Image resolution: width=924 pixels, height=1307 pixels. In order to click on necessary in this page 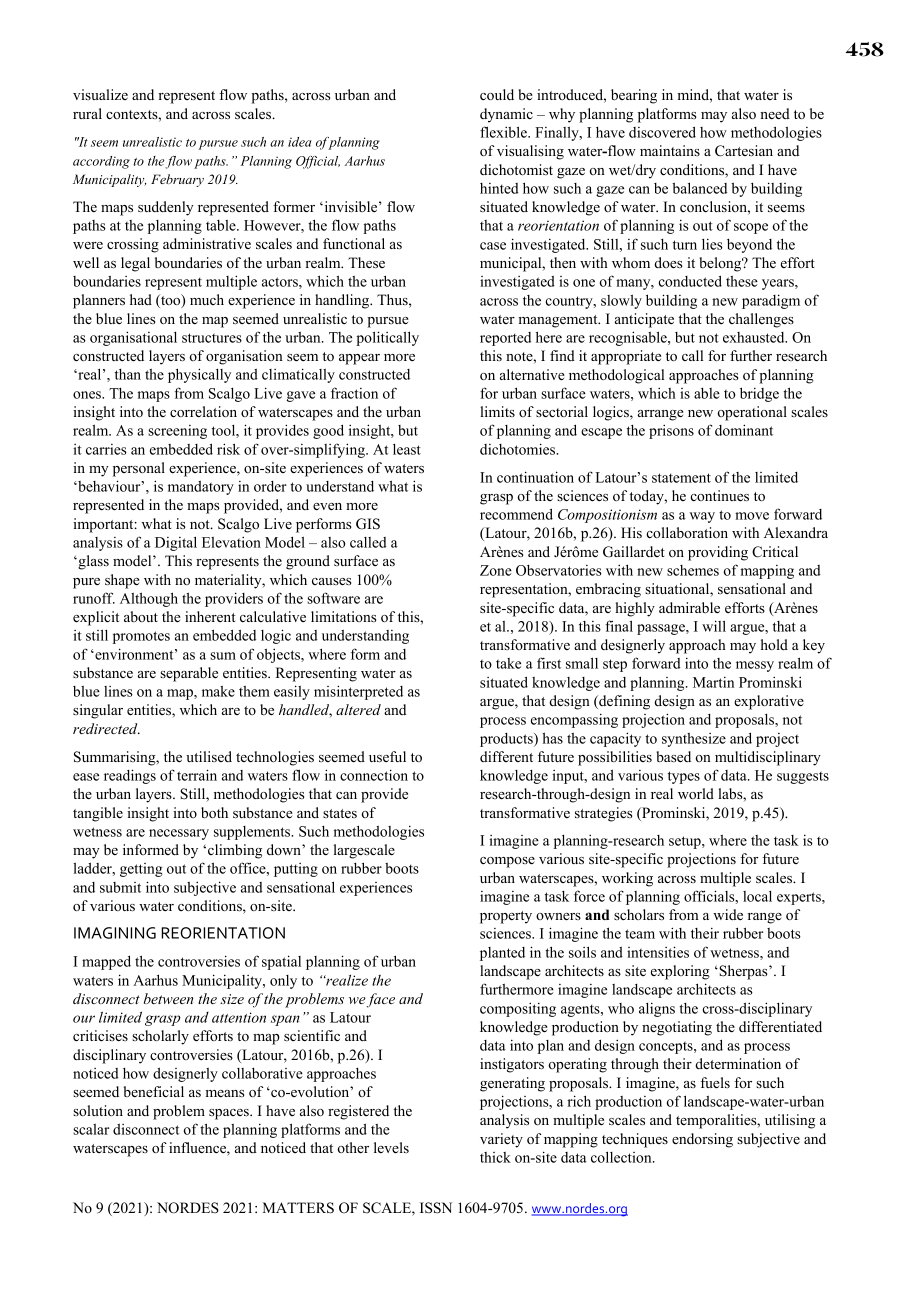, I will do `click(179, 834)`.
